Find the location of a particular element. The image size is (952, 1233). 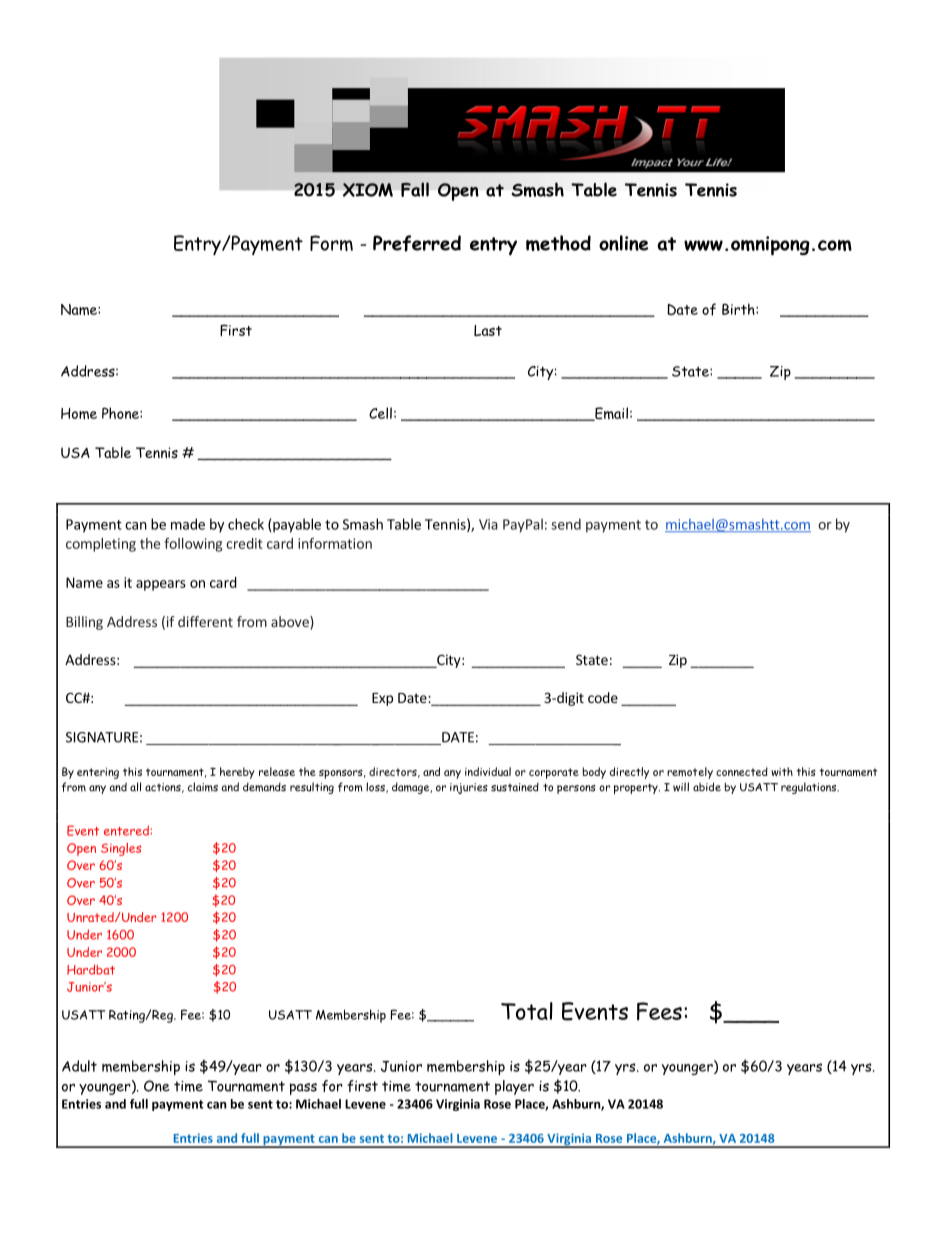

player is located at coordinates (514, 1087).
